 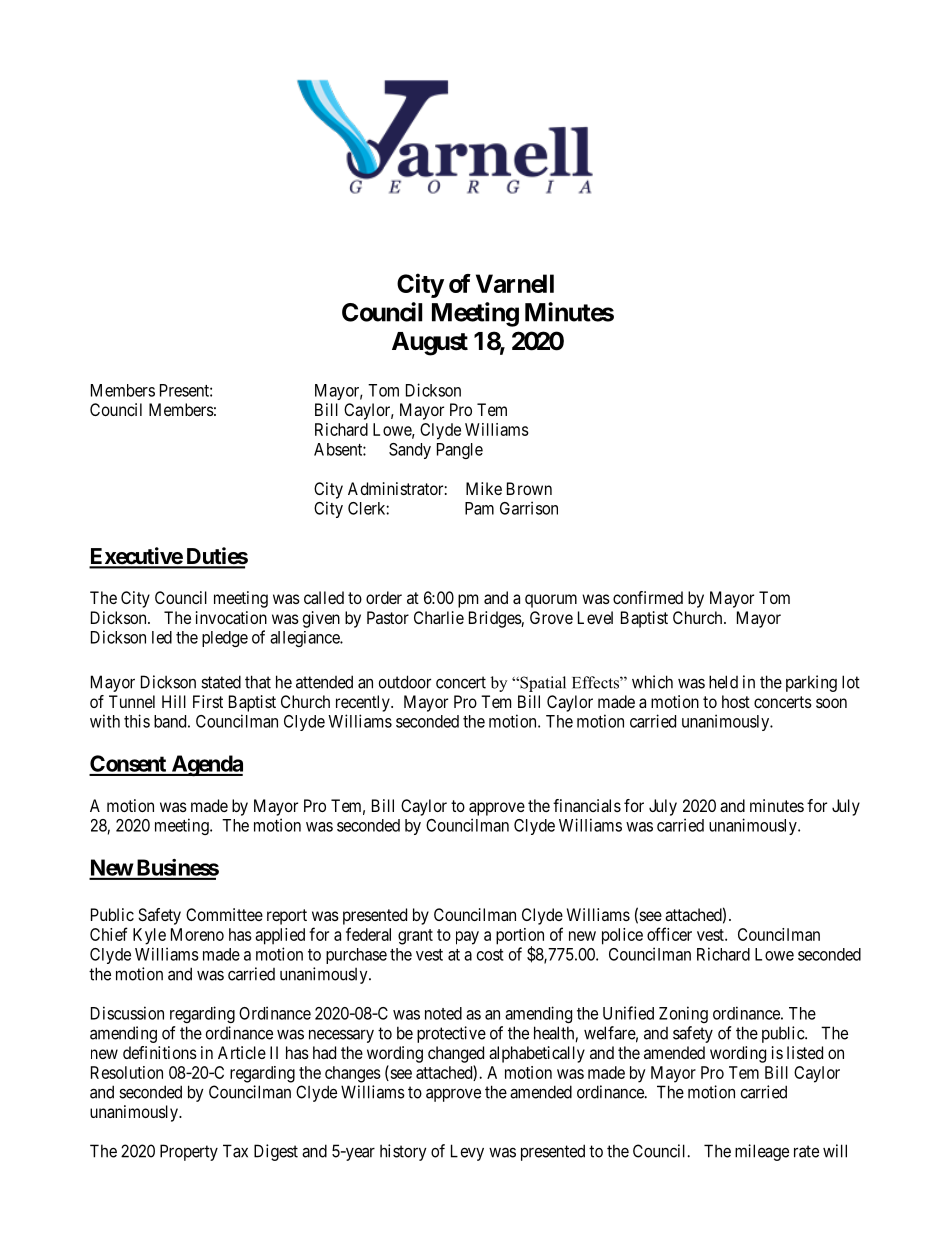 What do you see at coordinates (736, 701) in the screenshot?
I see `host` at bounding box center [736, 701].
